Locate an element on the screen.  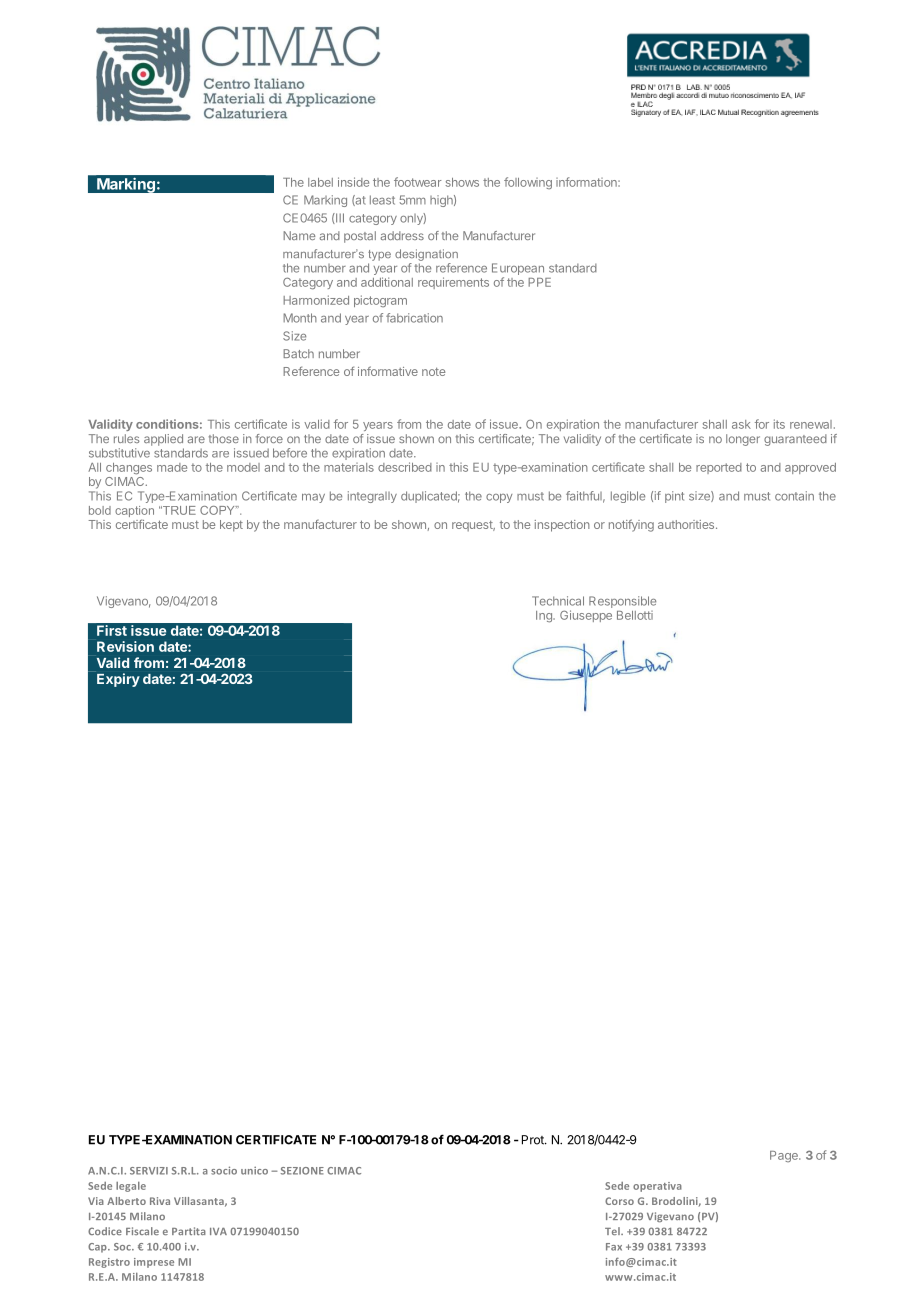
shows is located at coordinates (462, 182).
